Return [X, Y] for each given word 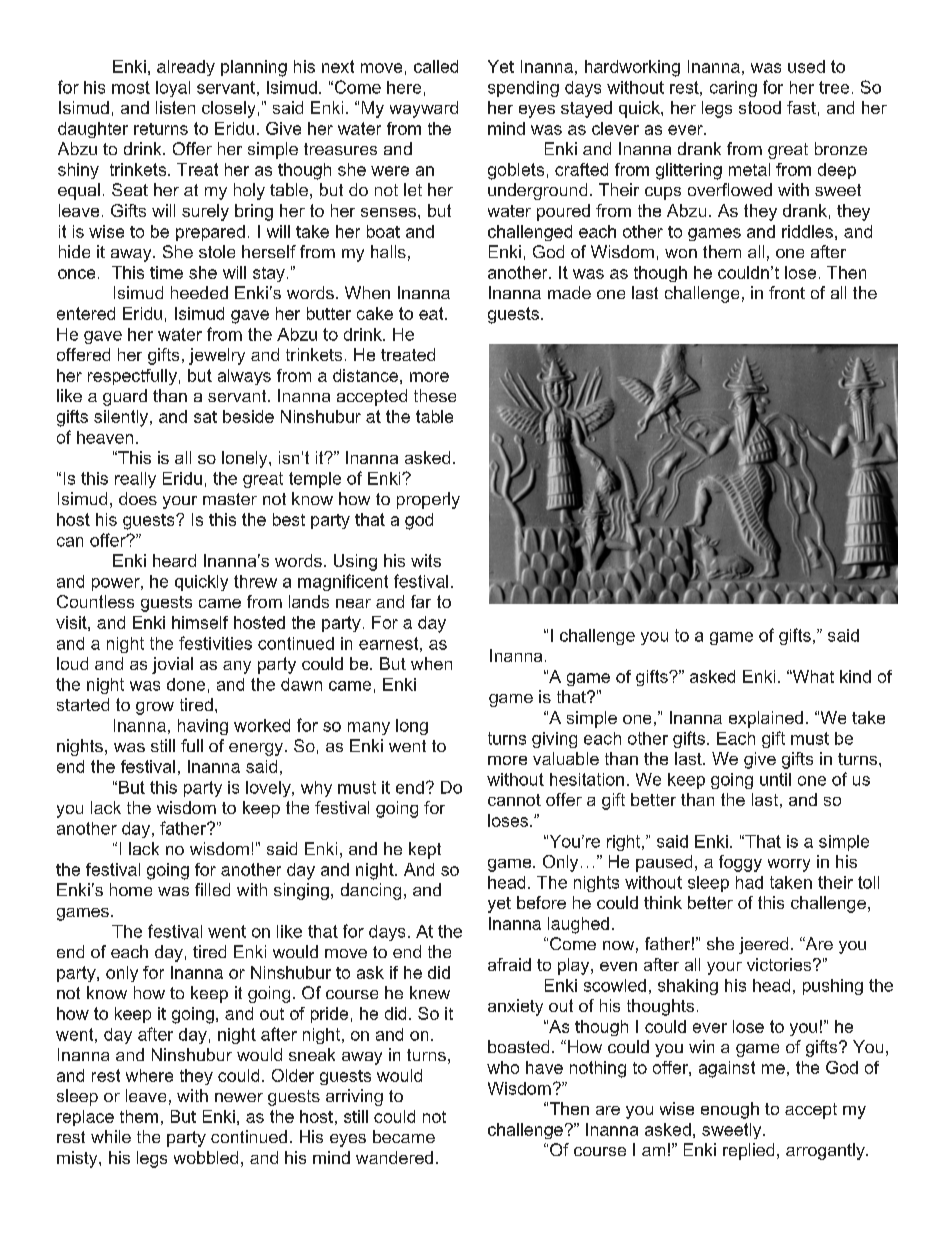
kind [855, 676]
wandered [394, 1157]
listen [175, 107]
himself [200, 622]
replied [748, 1151]
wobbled [206, 1157]
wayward [424, 109]
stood [760, 107]
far [421, 601]
